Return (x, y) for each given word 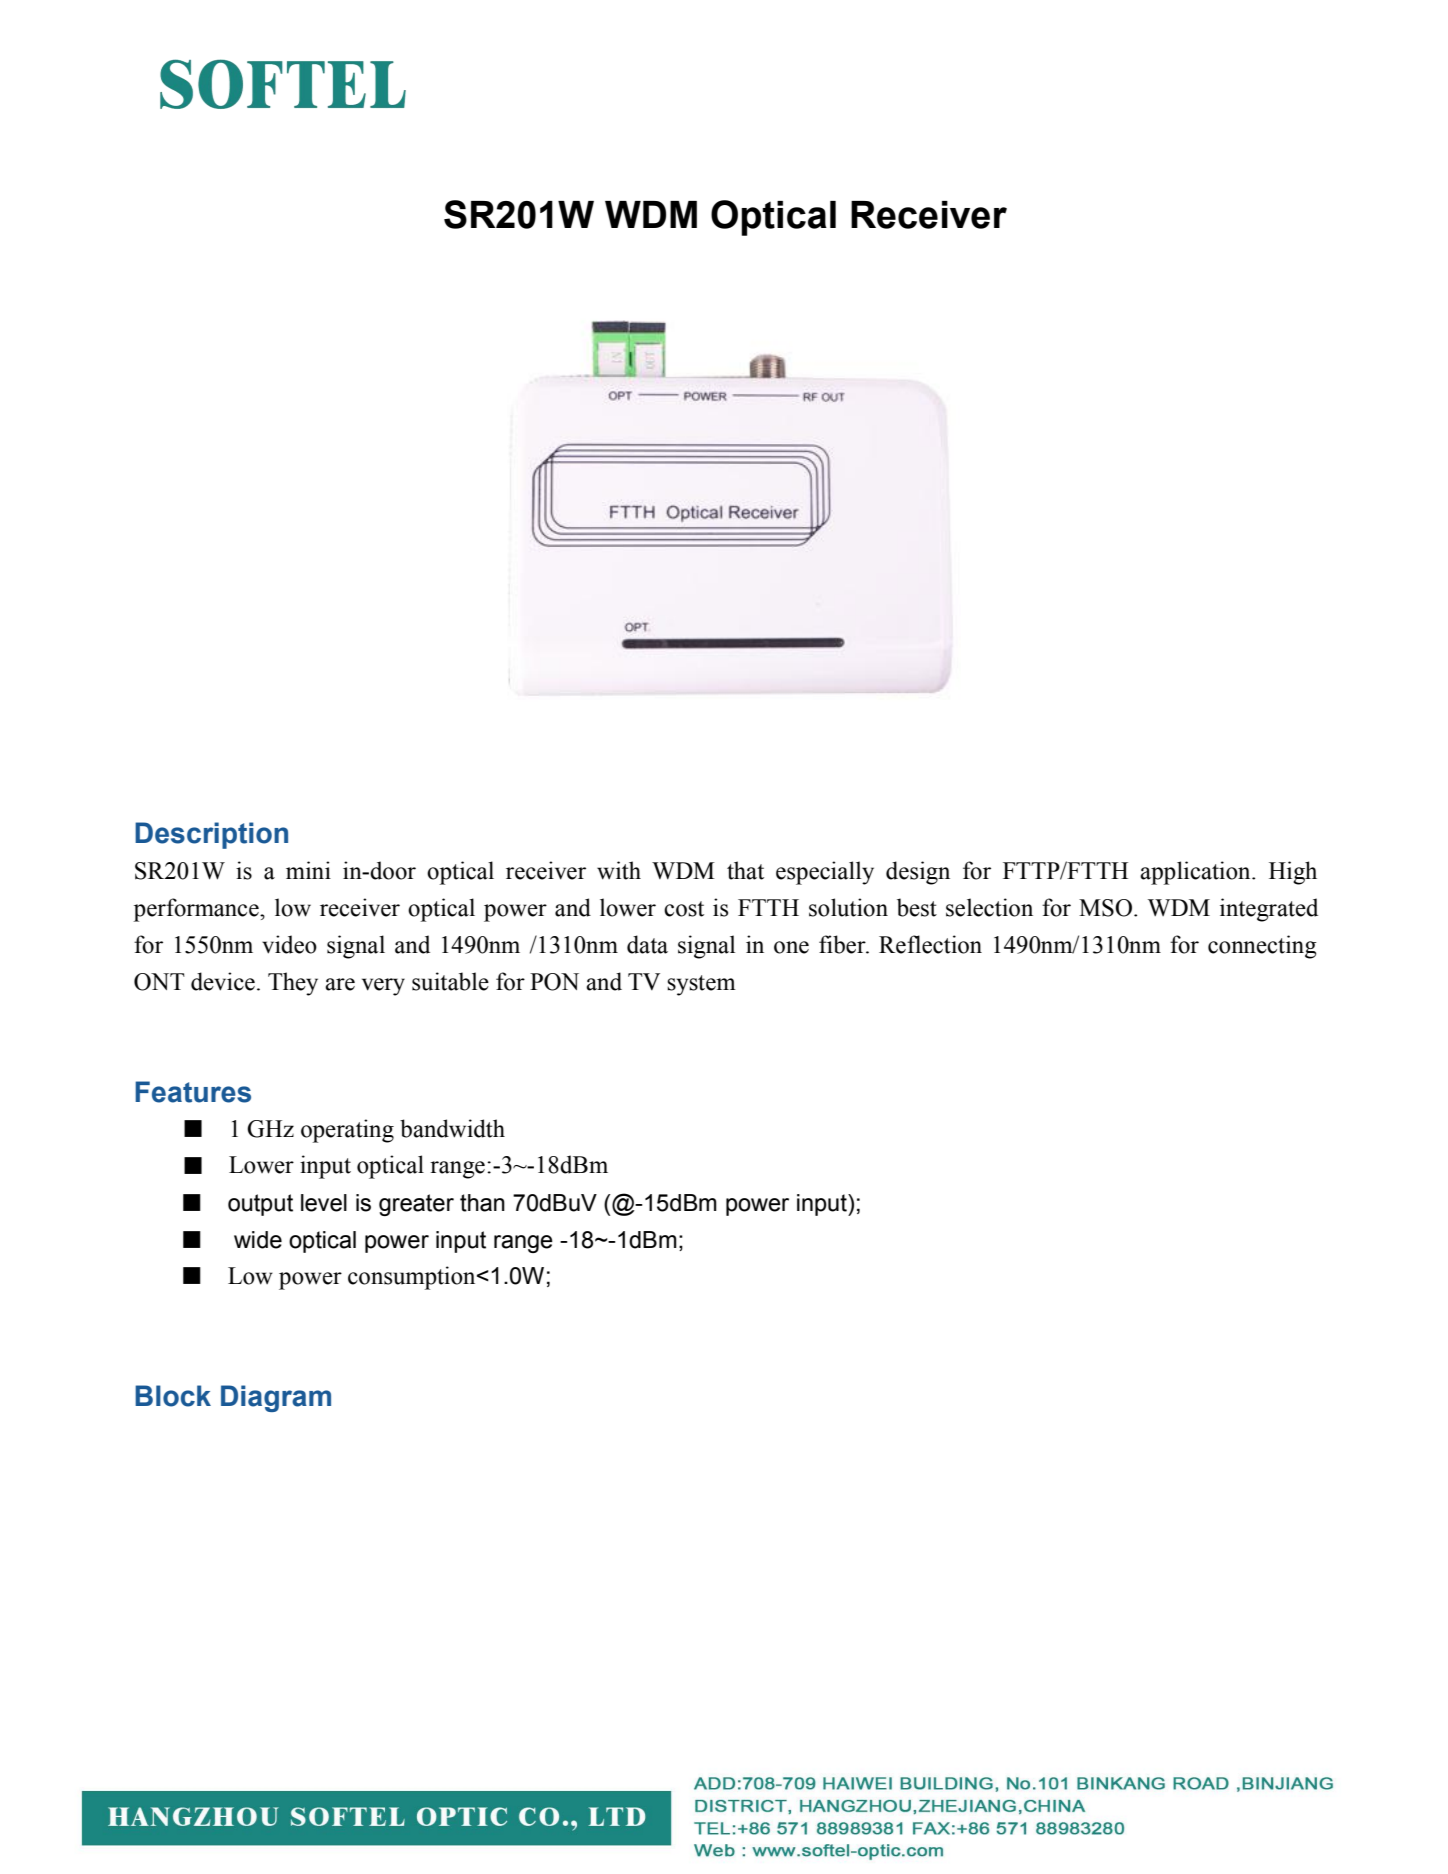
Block (173, 1396)
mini (308, 870)
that (745, 870)
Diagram (276, 1398)
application (1196, 873)
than (482, 1203)
